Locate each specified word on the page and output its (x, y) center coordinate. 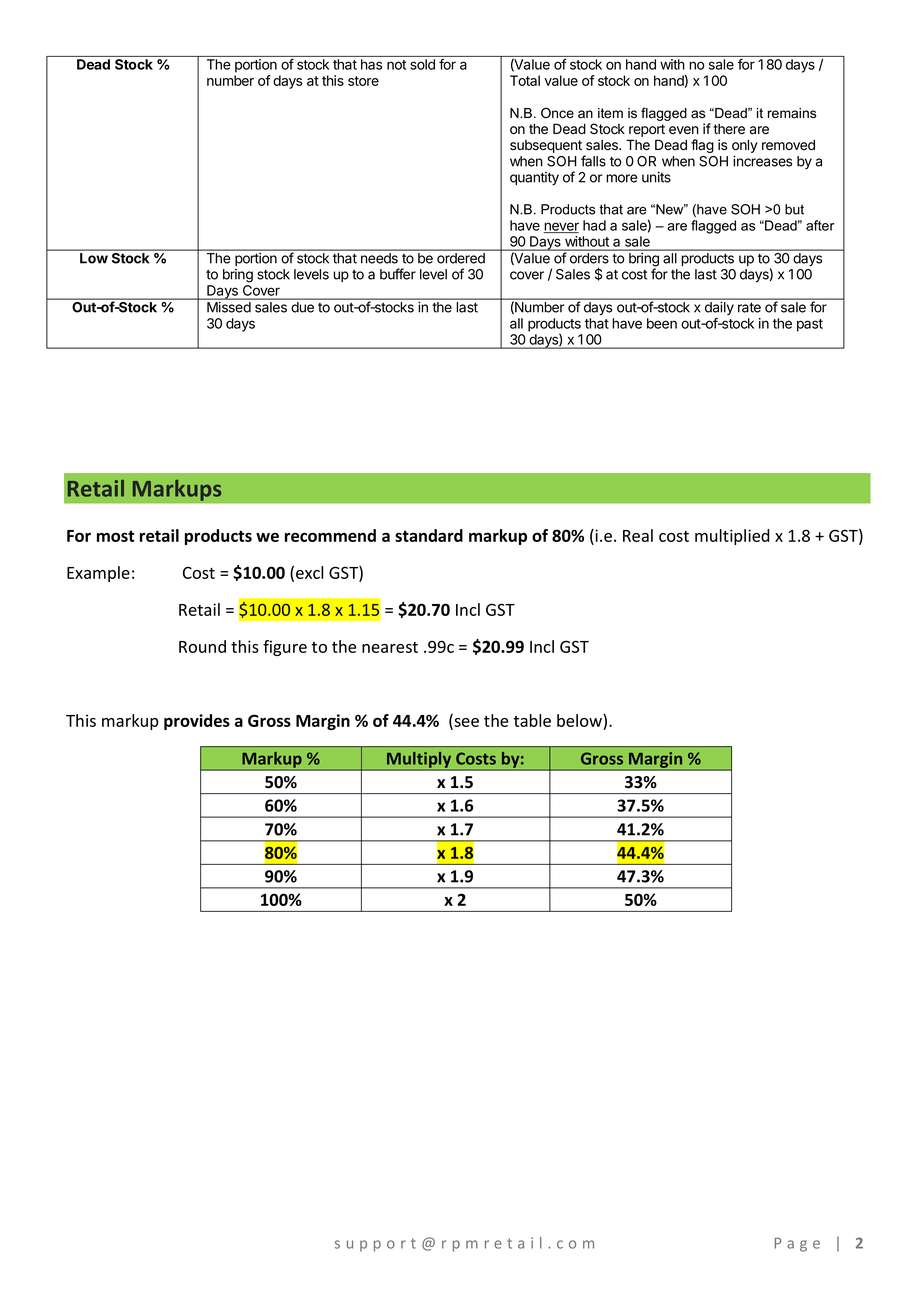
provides (197, 722)
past (810, 325)
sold (423, 64)
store (363, 81)
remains (792, 113)
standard (429, 535)
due (303, 307)
